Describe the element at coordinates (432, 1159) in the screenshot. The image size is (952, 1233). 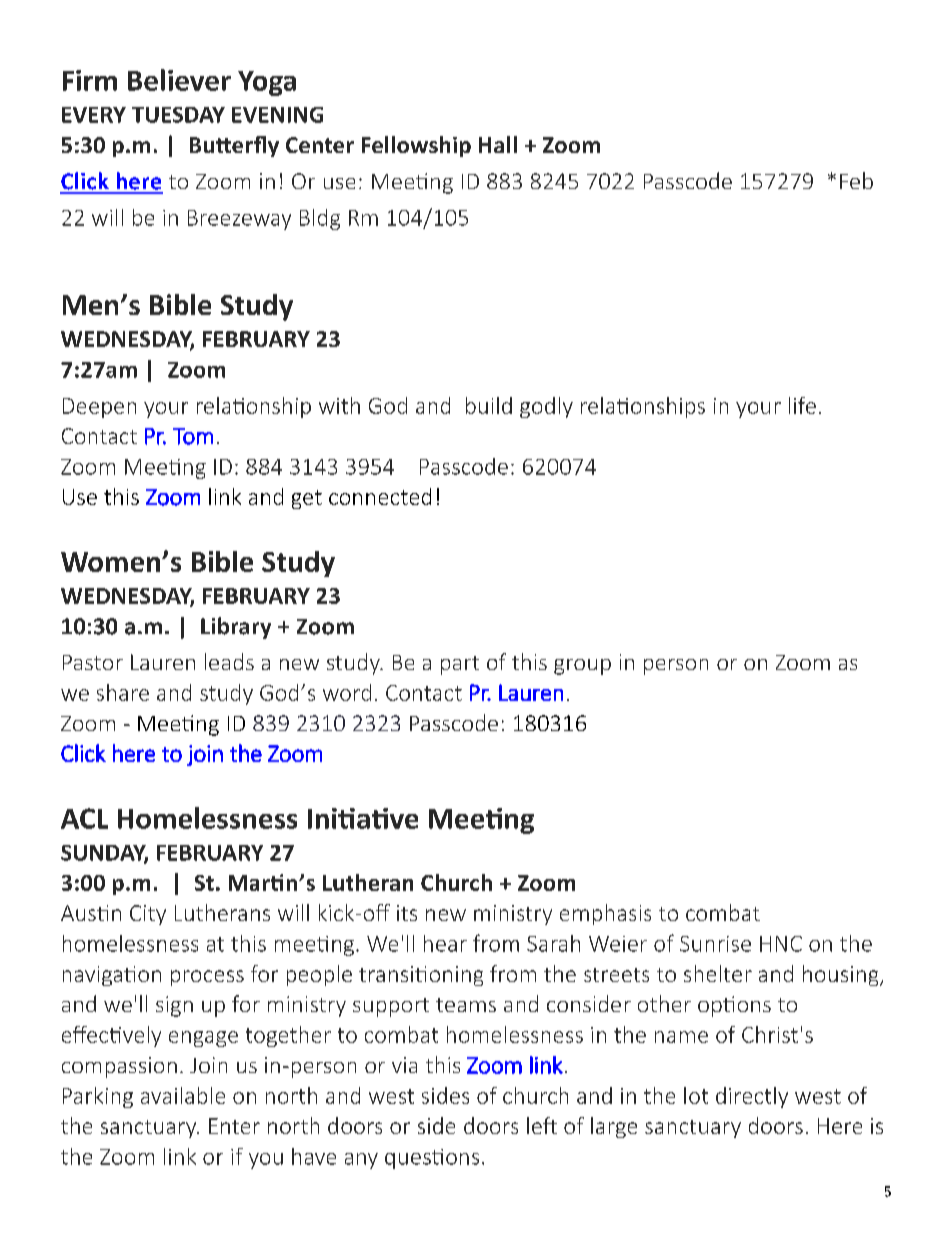
I see `questions` at that location.
